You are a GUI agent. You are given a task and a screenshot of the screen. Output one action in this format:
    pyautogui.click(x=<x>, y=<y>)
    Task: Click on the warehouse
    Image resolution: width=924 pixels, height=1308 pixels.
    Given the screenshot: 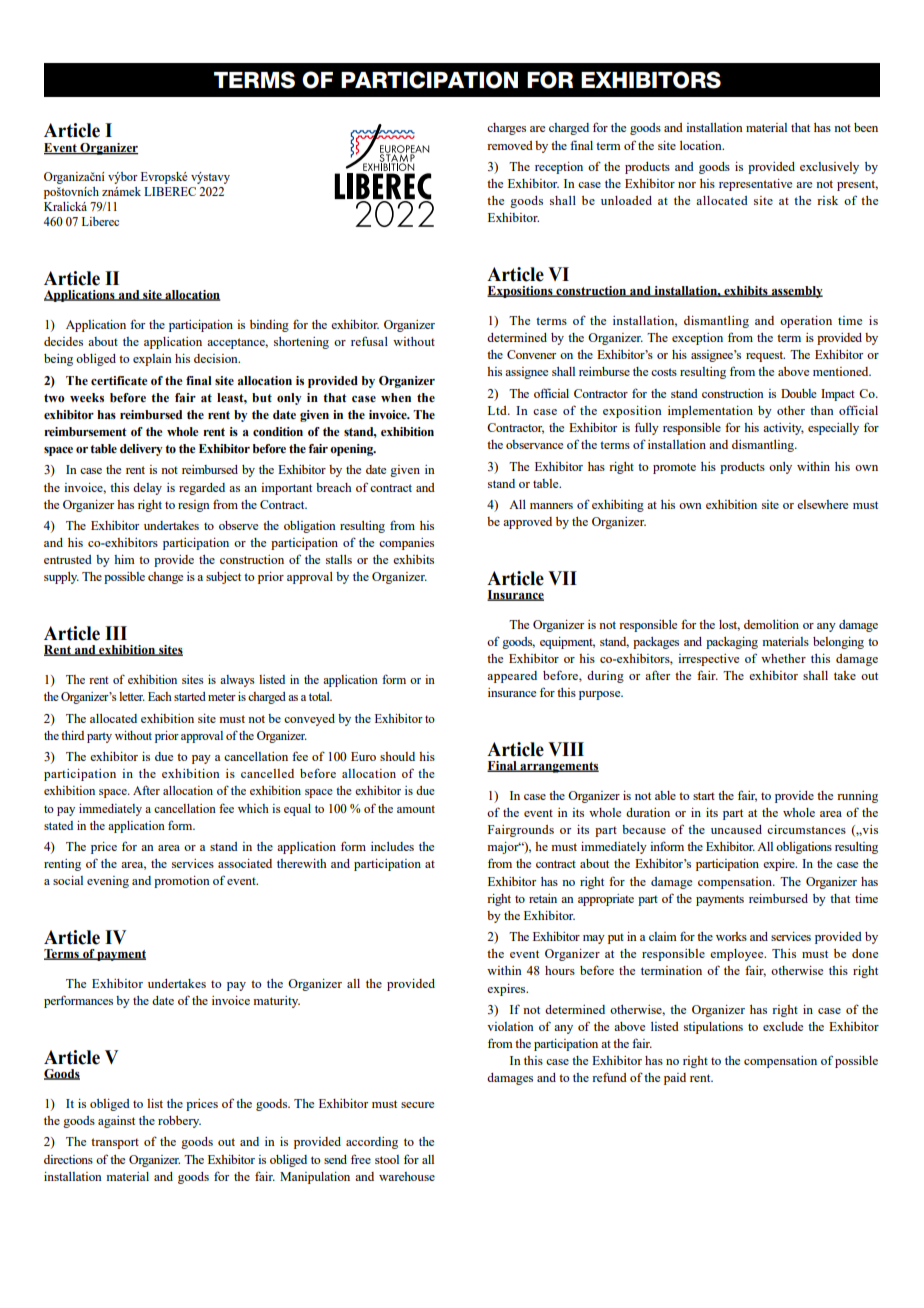 What is the action you would take?
    pyautogui.click(x=407, y=1176)
